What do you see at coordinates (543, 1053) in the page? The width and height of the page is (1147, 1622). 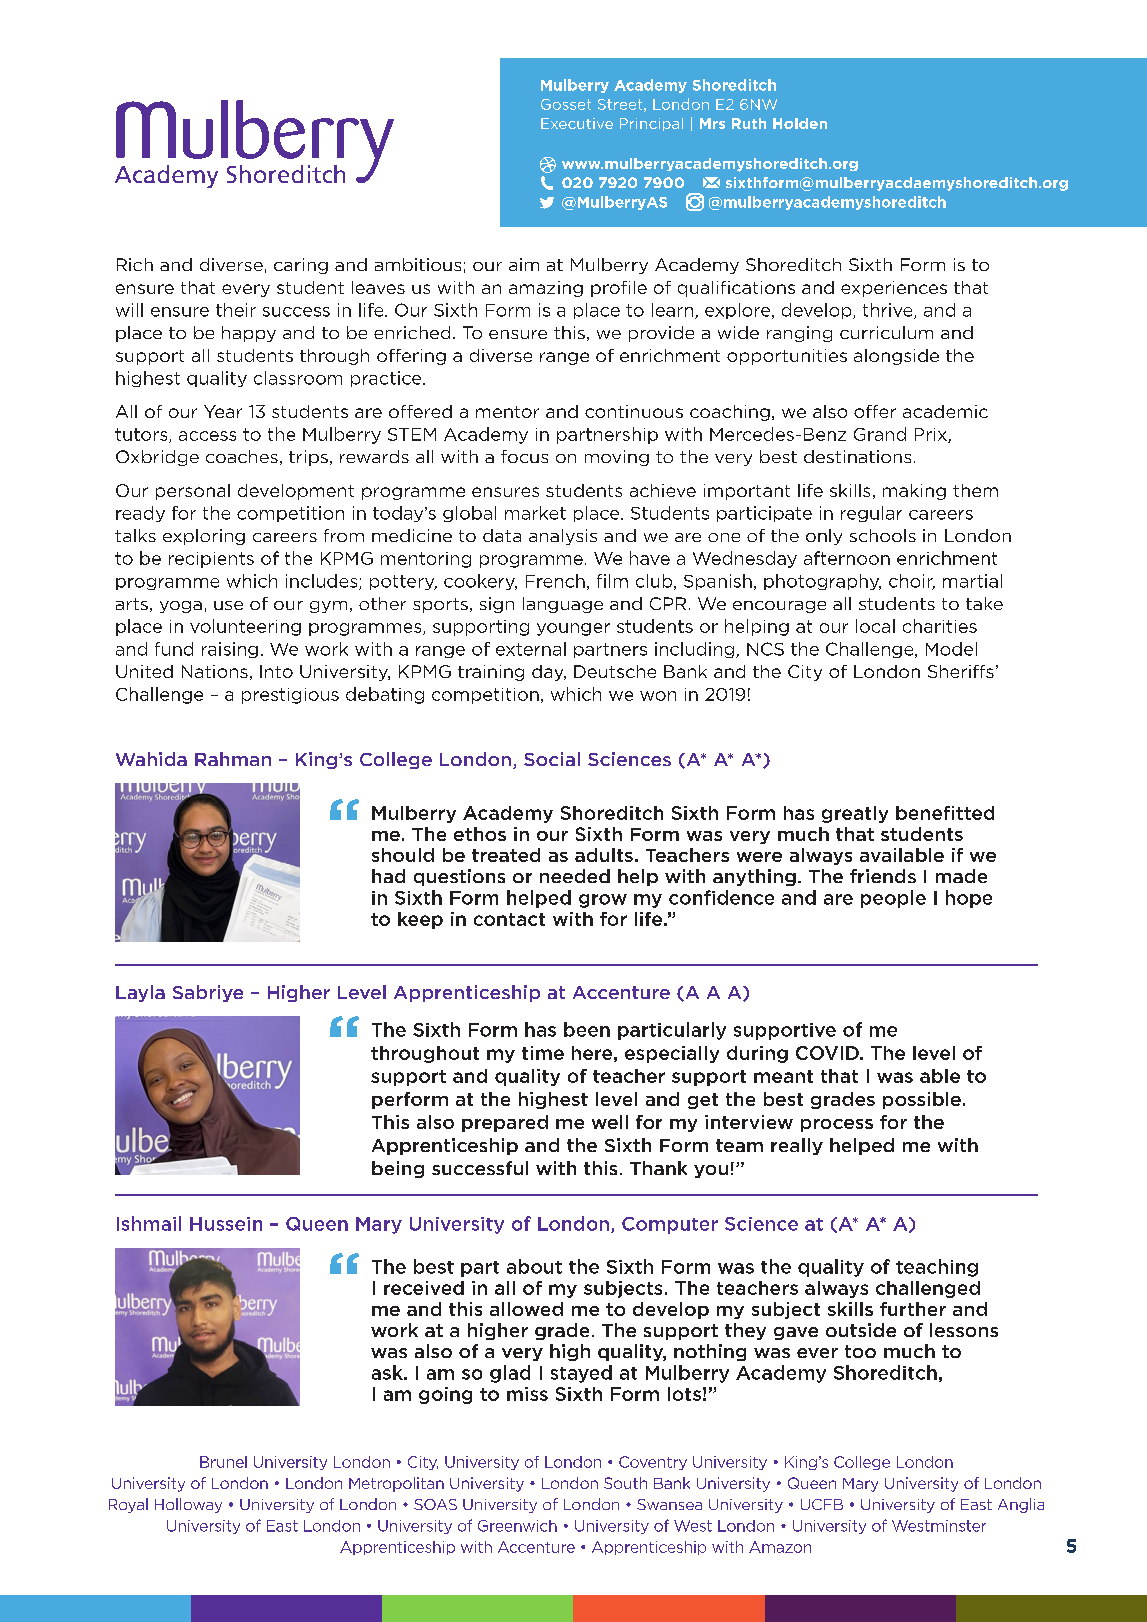 I see `time` at bounding box center [543, 1053].
